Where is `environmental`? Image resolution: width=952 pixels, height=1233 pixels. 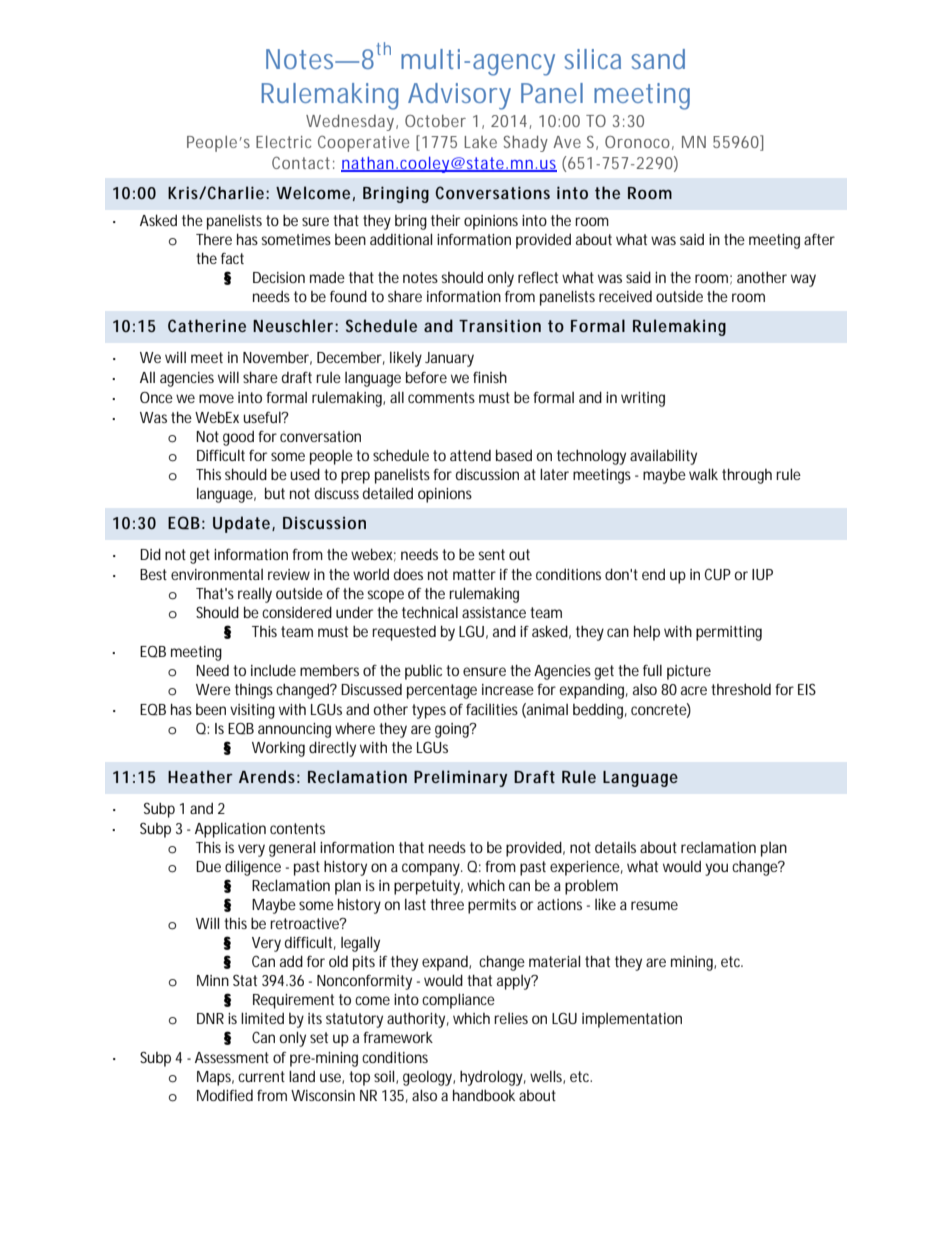 environmental is located at coordinates (217, 574).
